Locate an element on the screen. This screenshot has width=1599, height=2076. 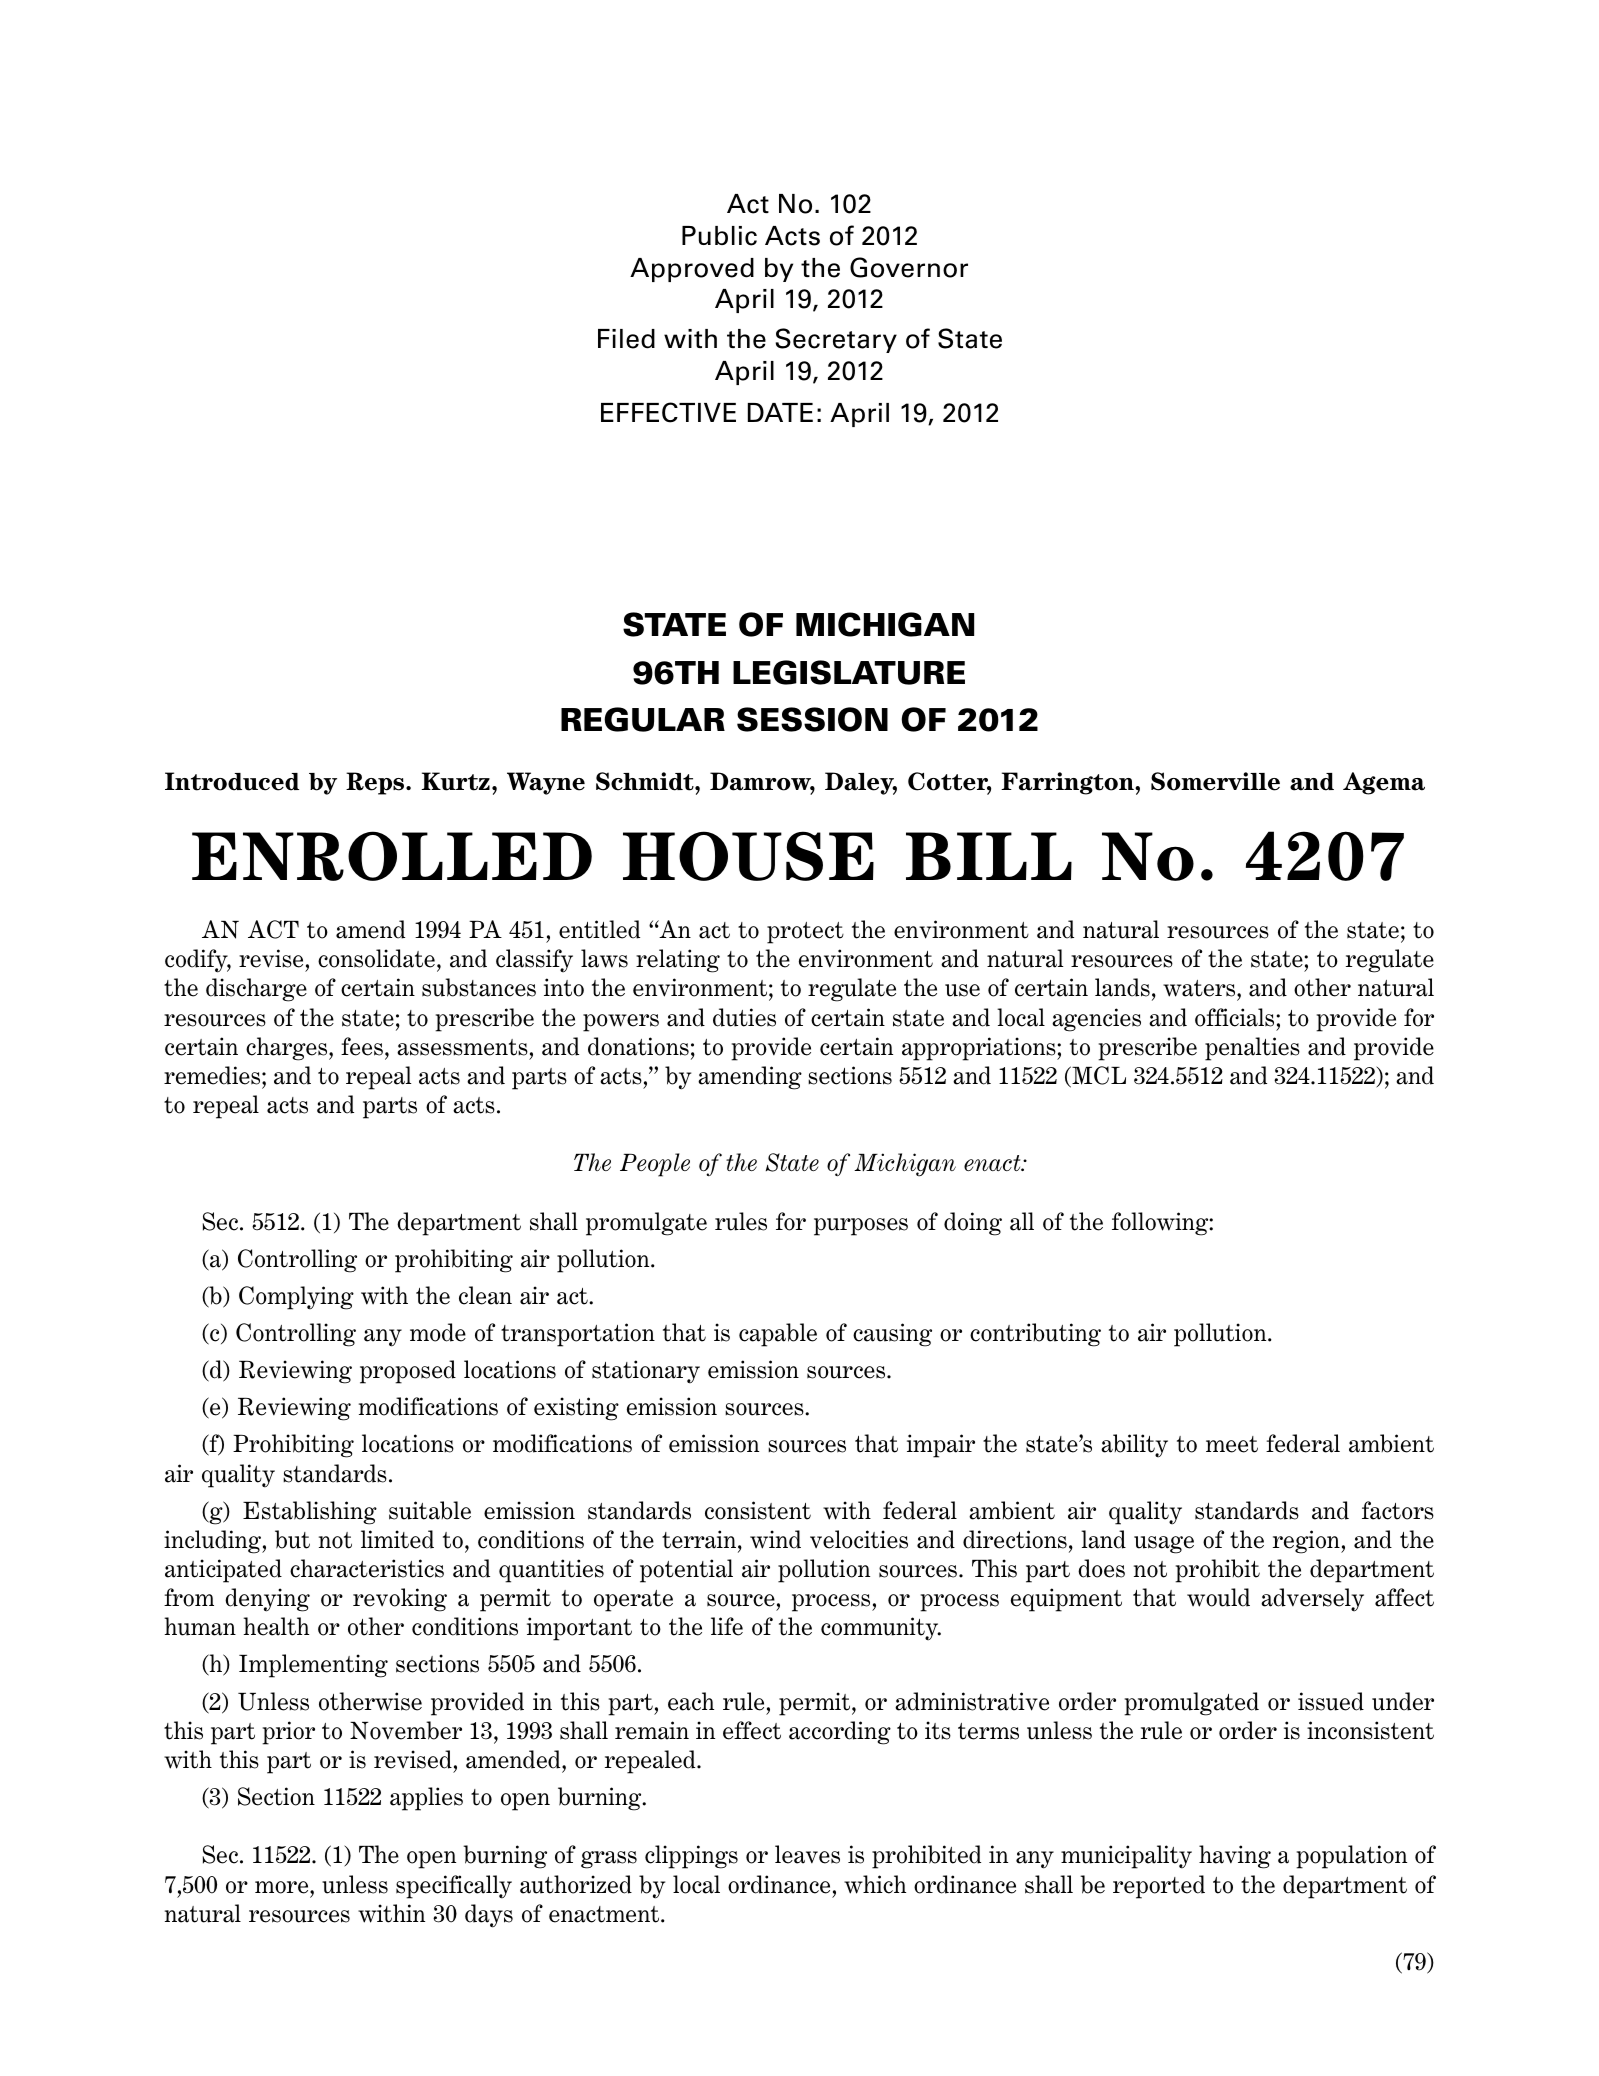
Secretary is located at coordinates (836, 340).
